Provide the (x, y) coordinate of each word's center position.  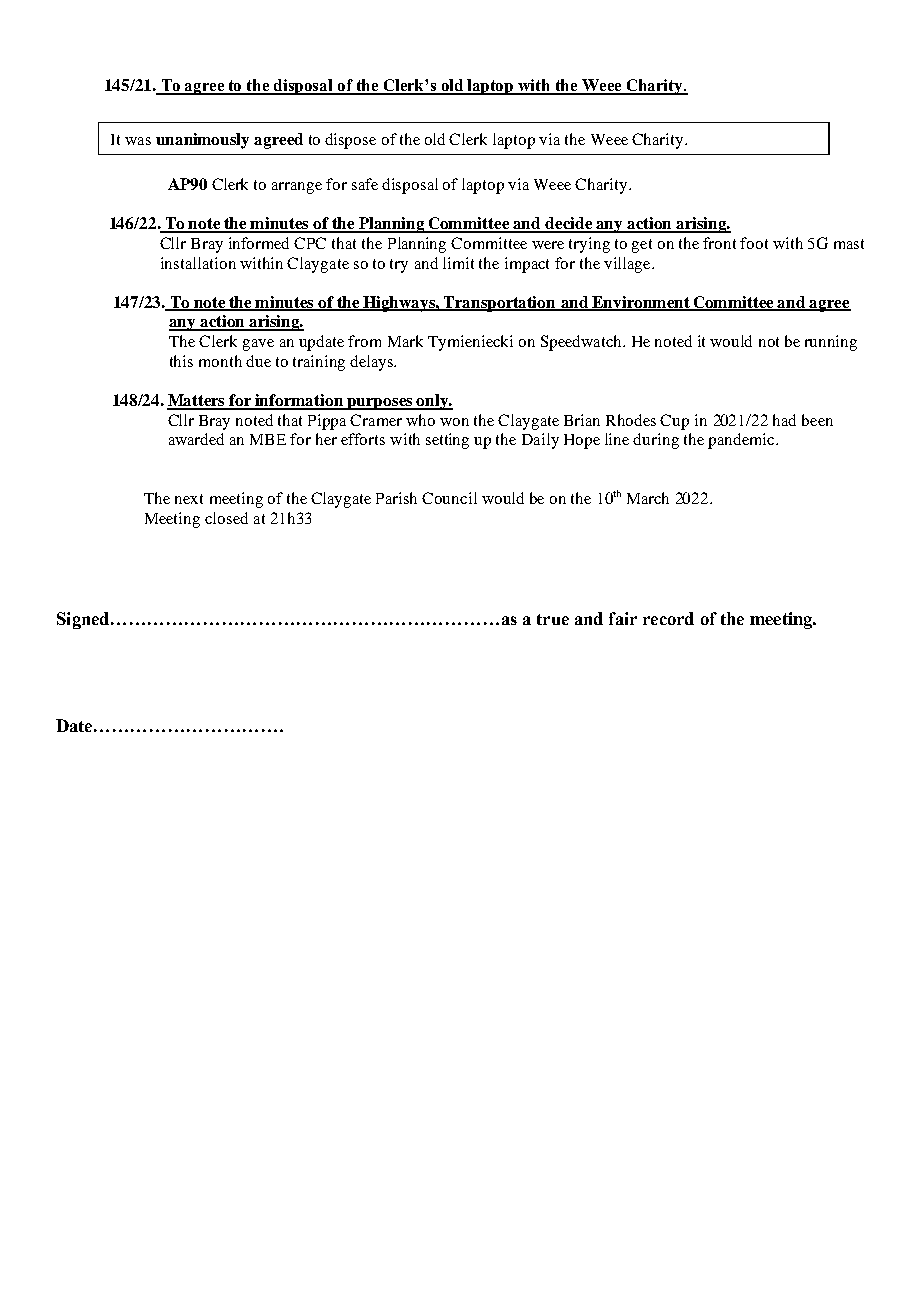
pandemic (742, 441)
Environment (641, 303)
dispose (350, 141)
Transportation (500, 304)
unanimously (202, 141)
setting (447, 441)
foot (754, 243)
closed (226, 518)
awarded (196, 439)
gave (258, 345)
